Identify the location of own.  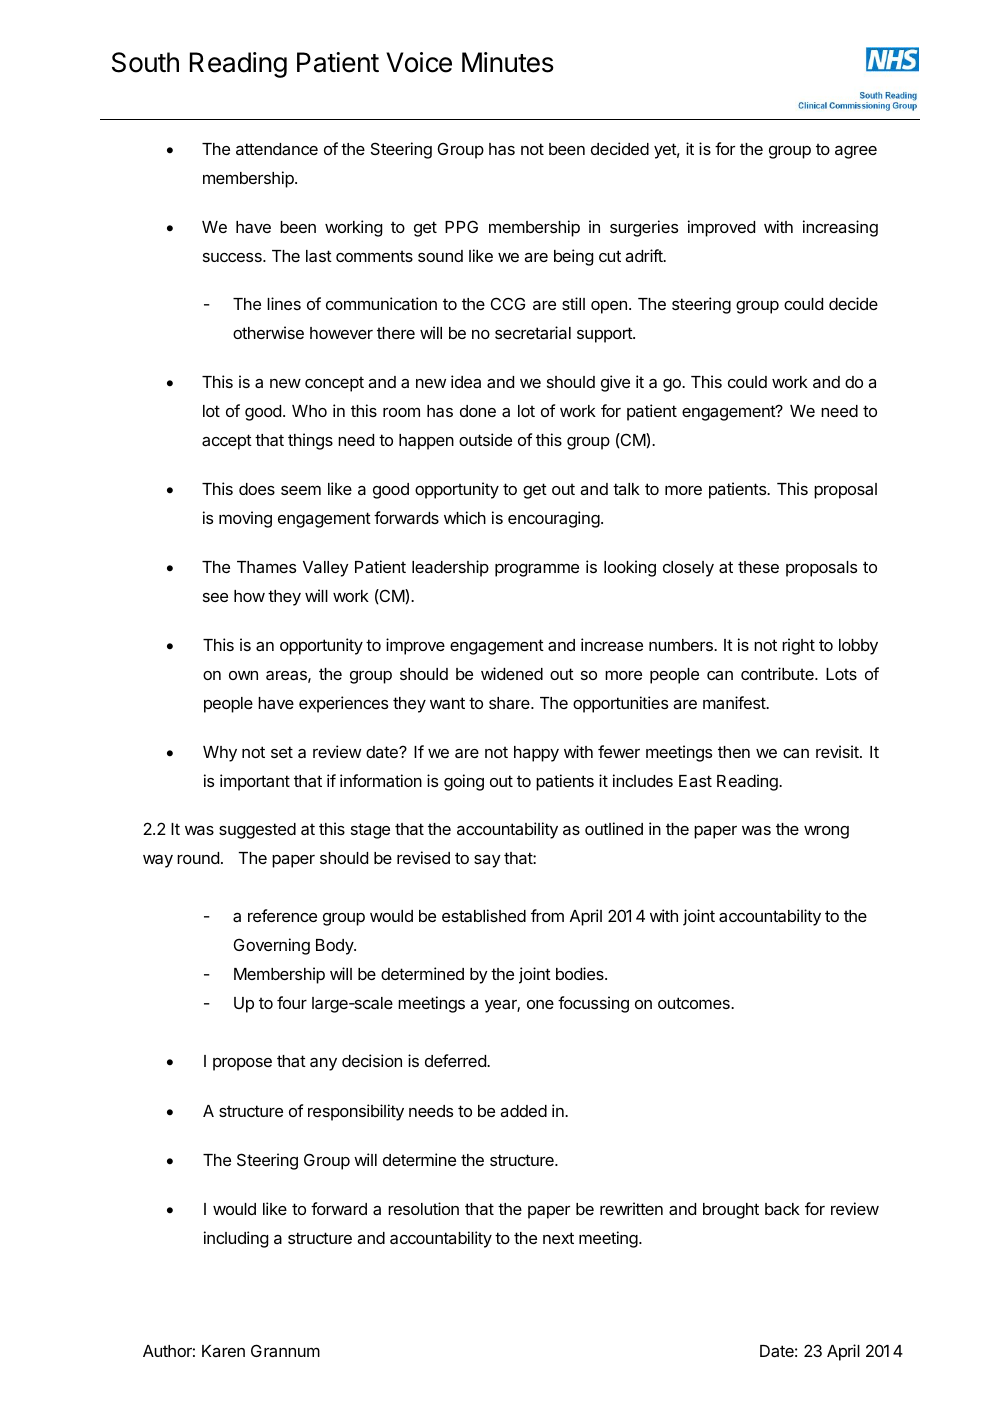
(243, 675).
